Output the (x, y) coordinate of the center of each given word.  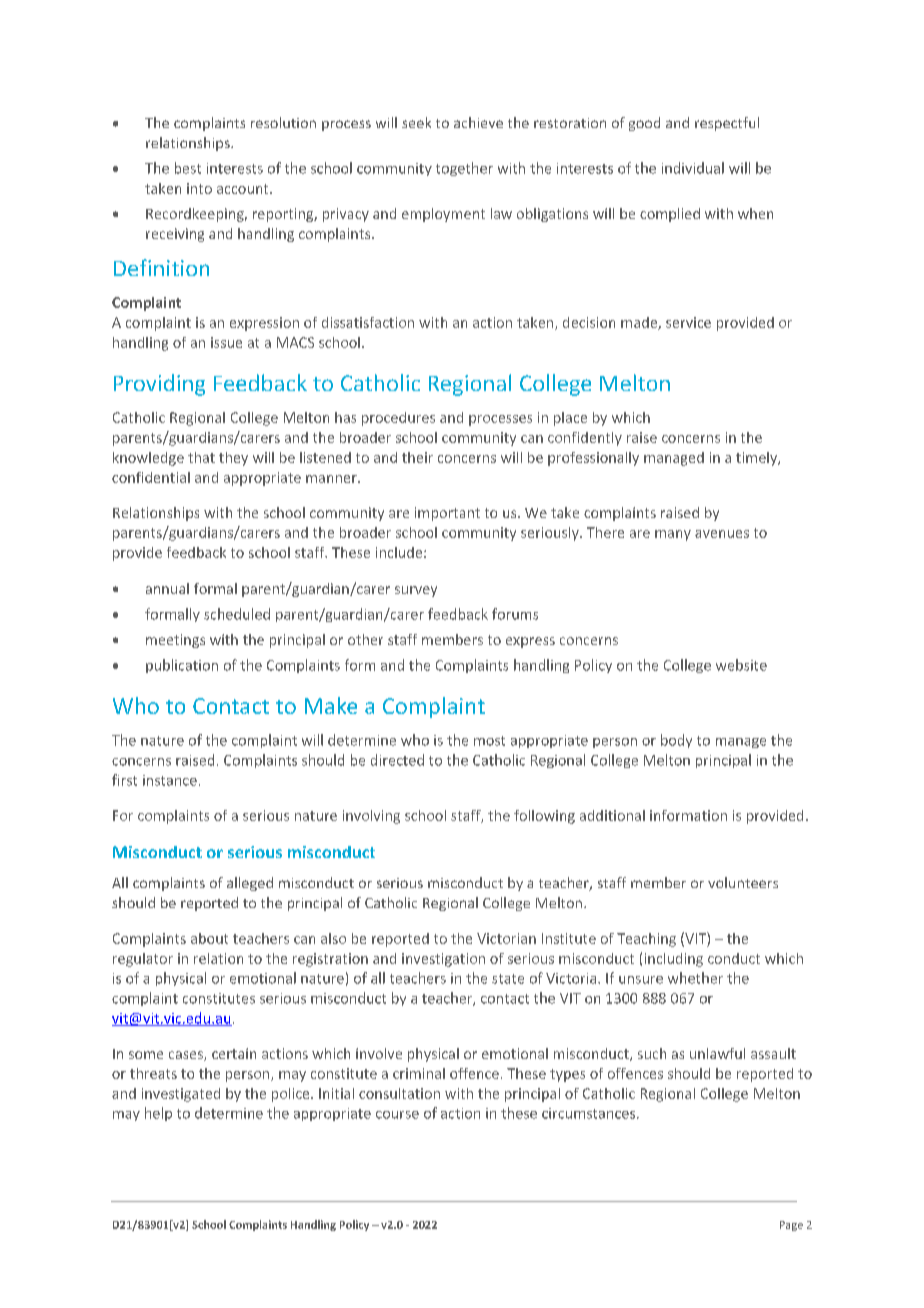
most (489, 741)
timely (757, 459)
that (201, 457)
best (188, 168)
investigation (443, 960)
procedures (398, 419)
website (741, 665)
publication (182, 666)
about (209, 938)
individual (693, 168)
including (674, 960)
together (464, 169)
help (158, 1114)
